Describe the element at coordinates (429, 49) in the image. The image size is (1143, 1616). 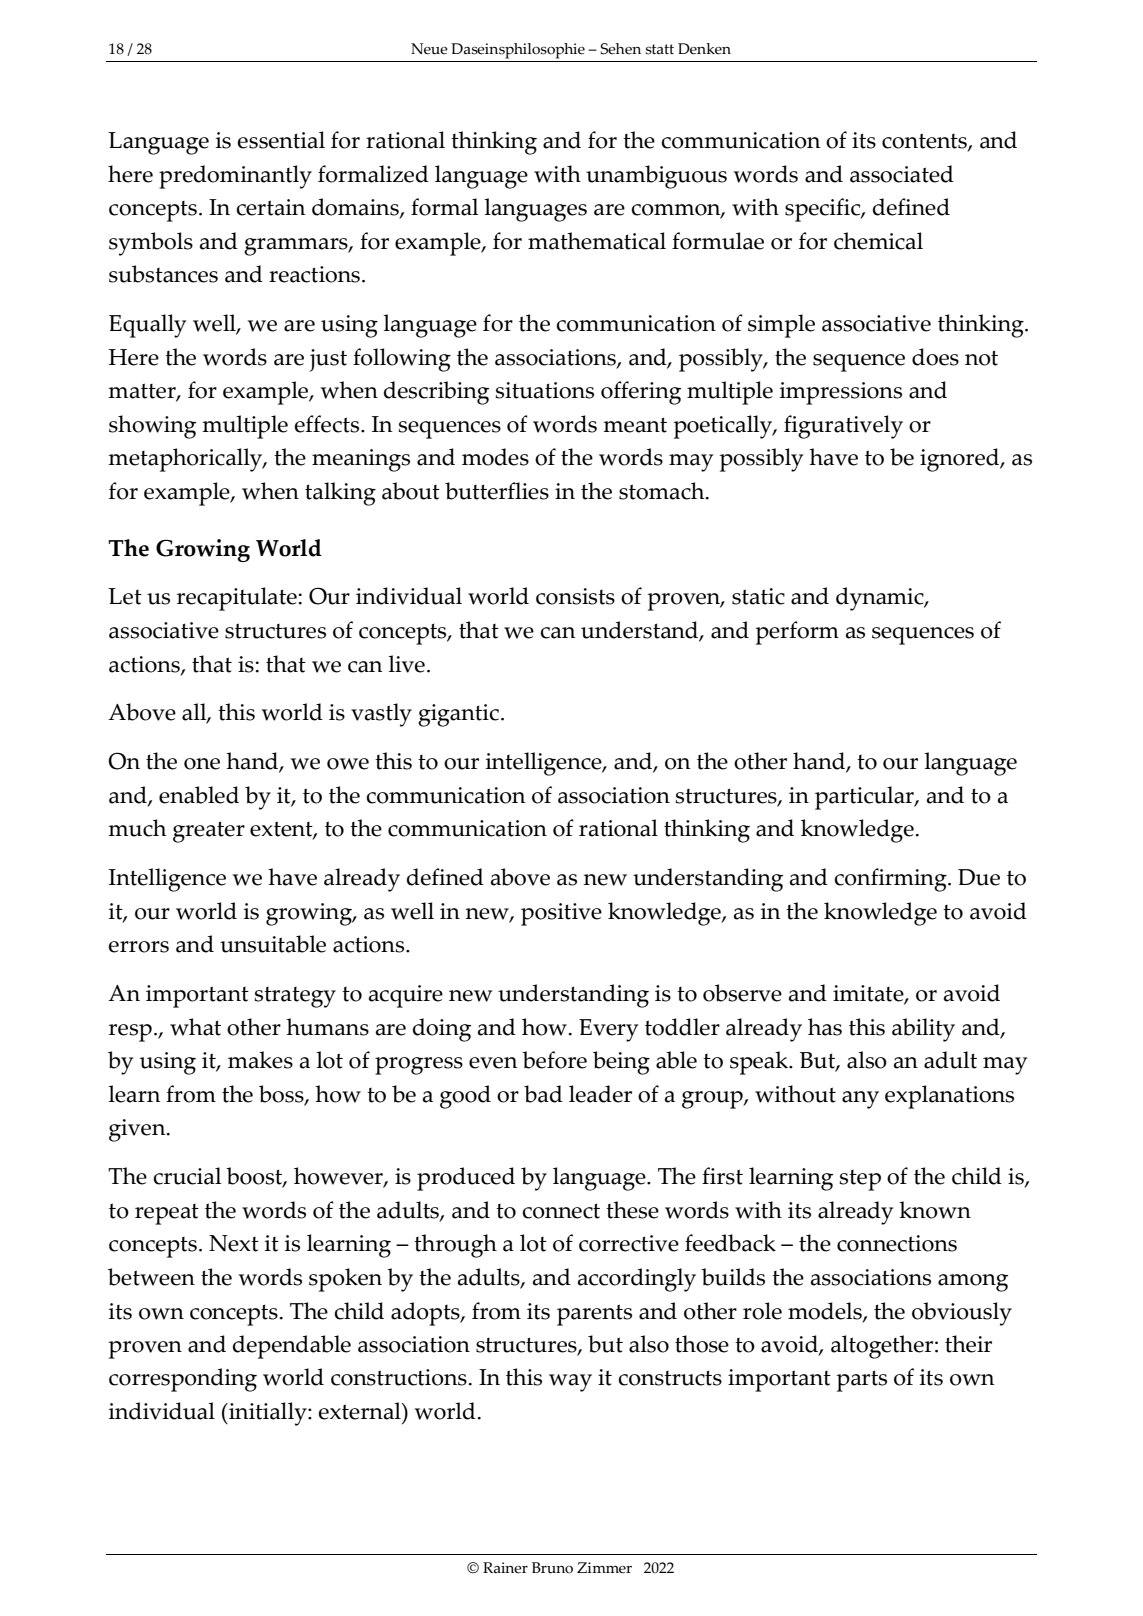
I see `Neue` at that location.
